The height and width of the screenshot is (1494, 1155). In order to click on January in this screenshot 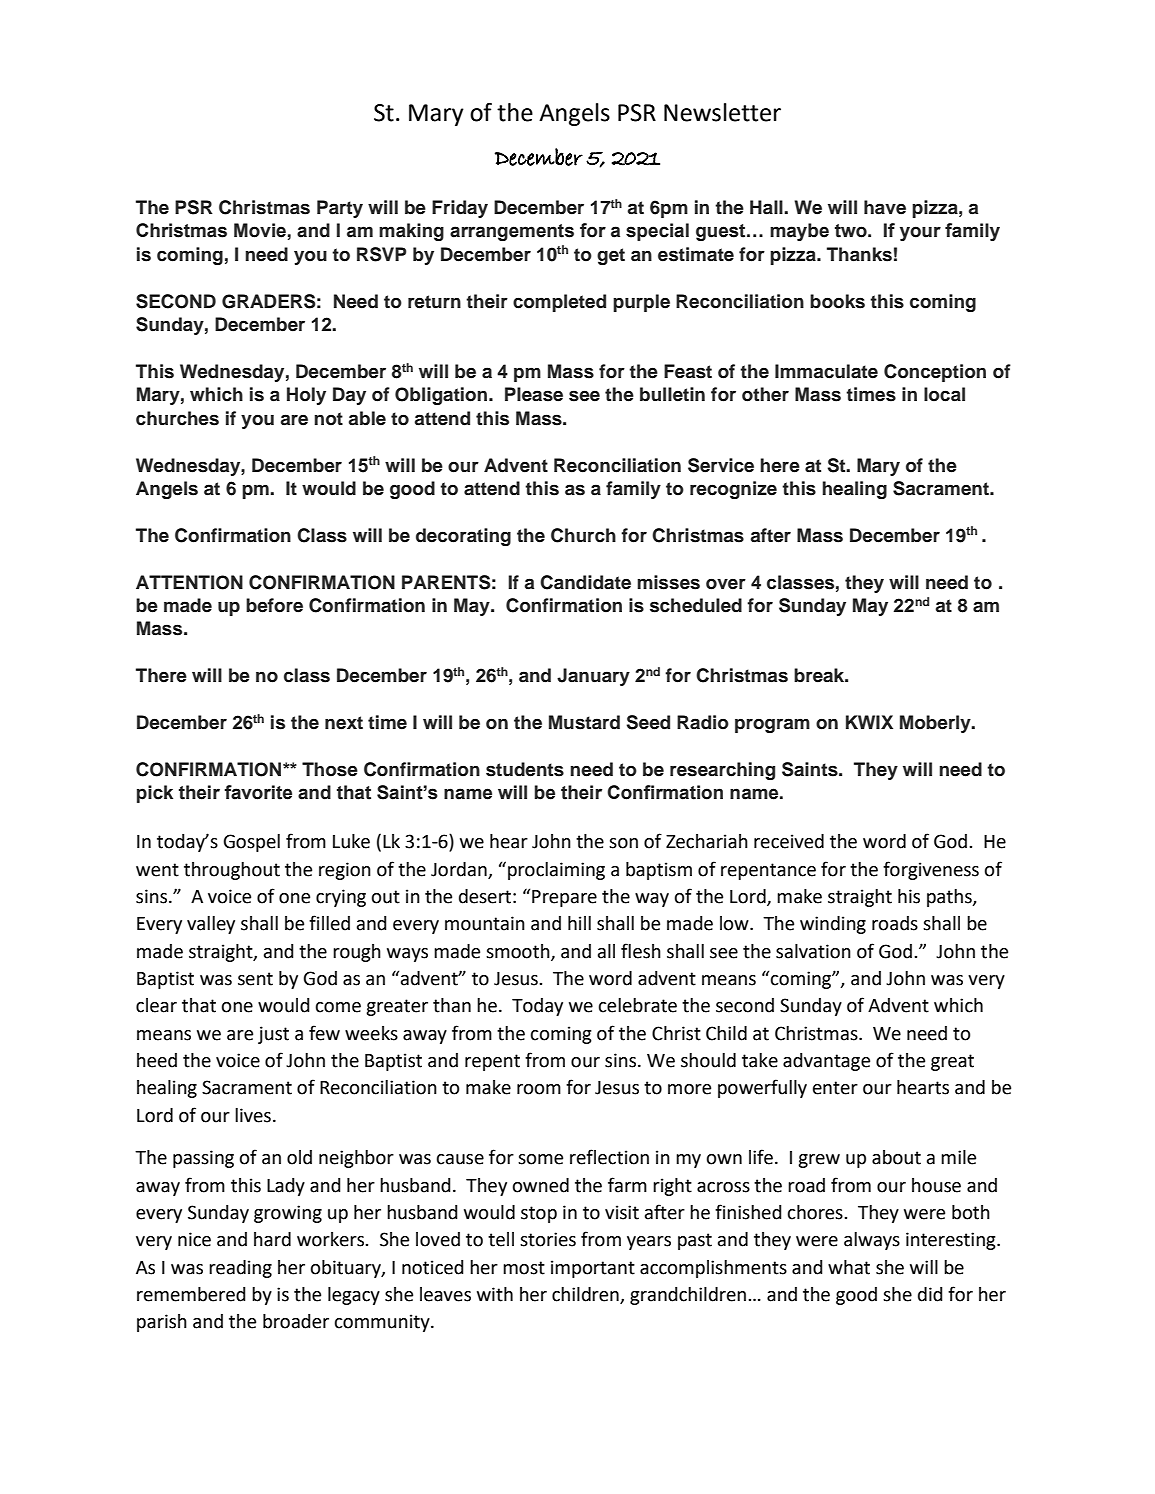, I will do `click(593, 677)`.
